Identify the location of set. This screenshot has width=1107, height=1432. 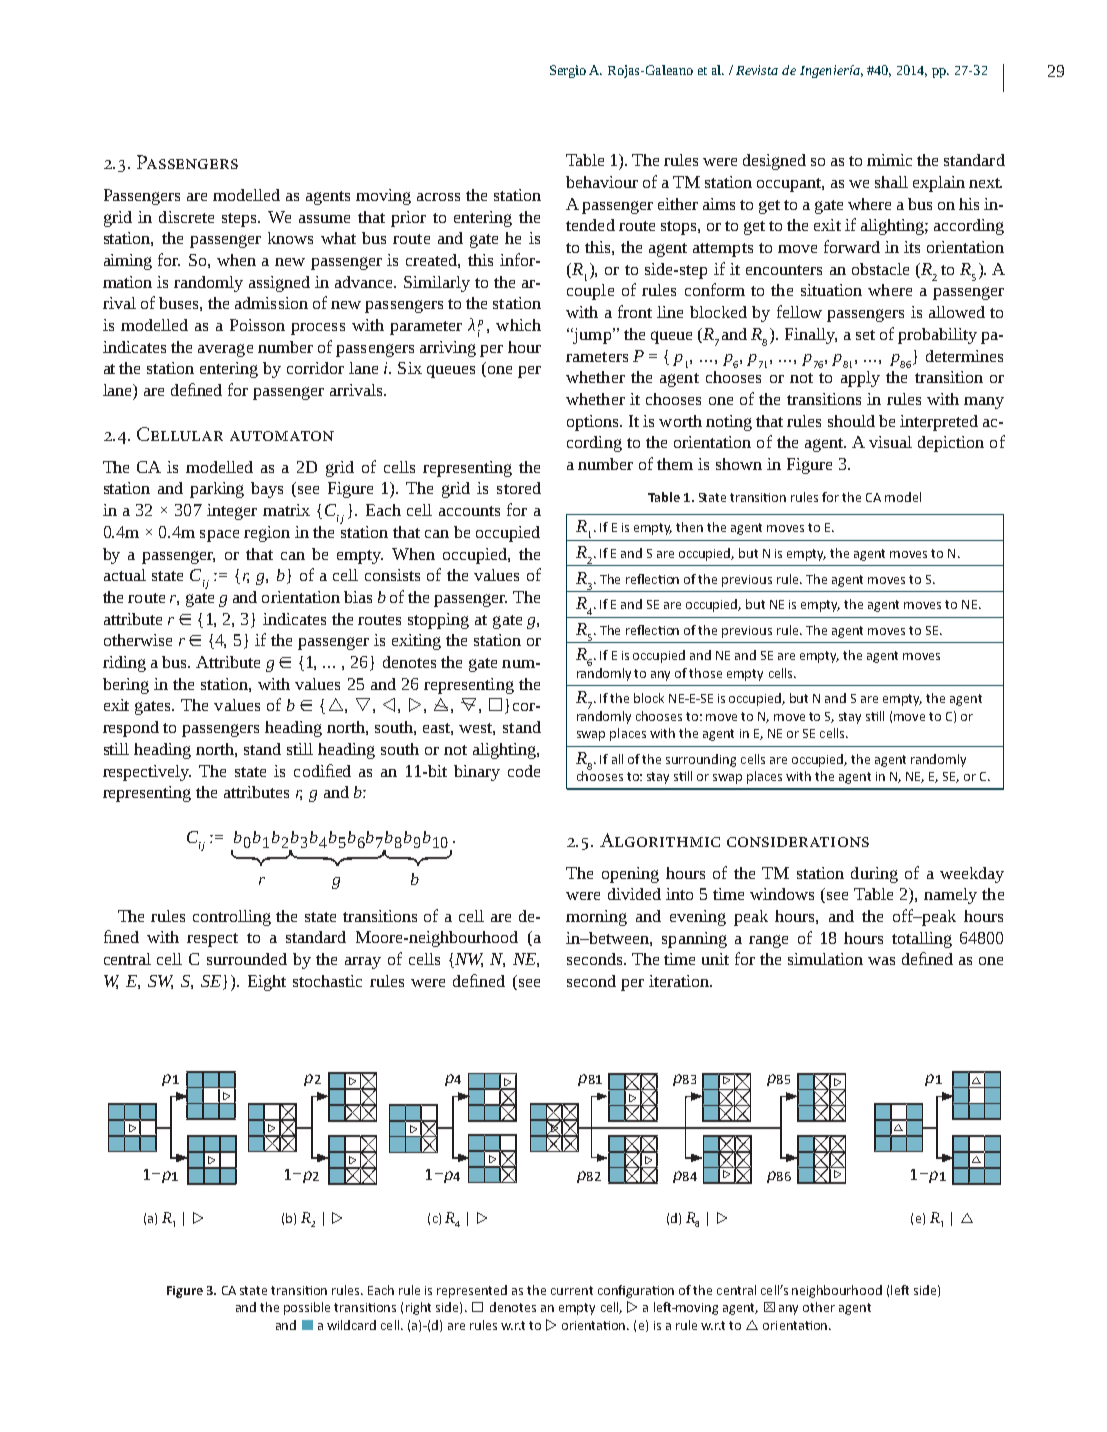
(865, 335).
